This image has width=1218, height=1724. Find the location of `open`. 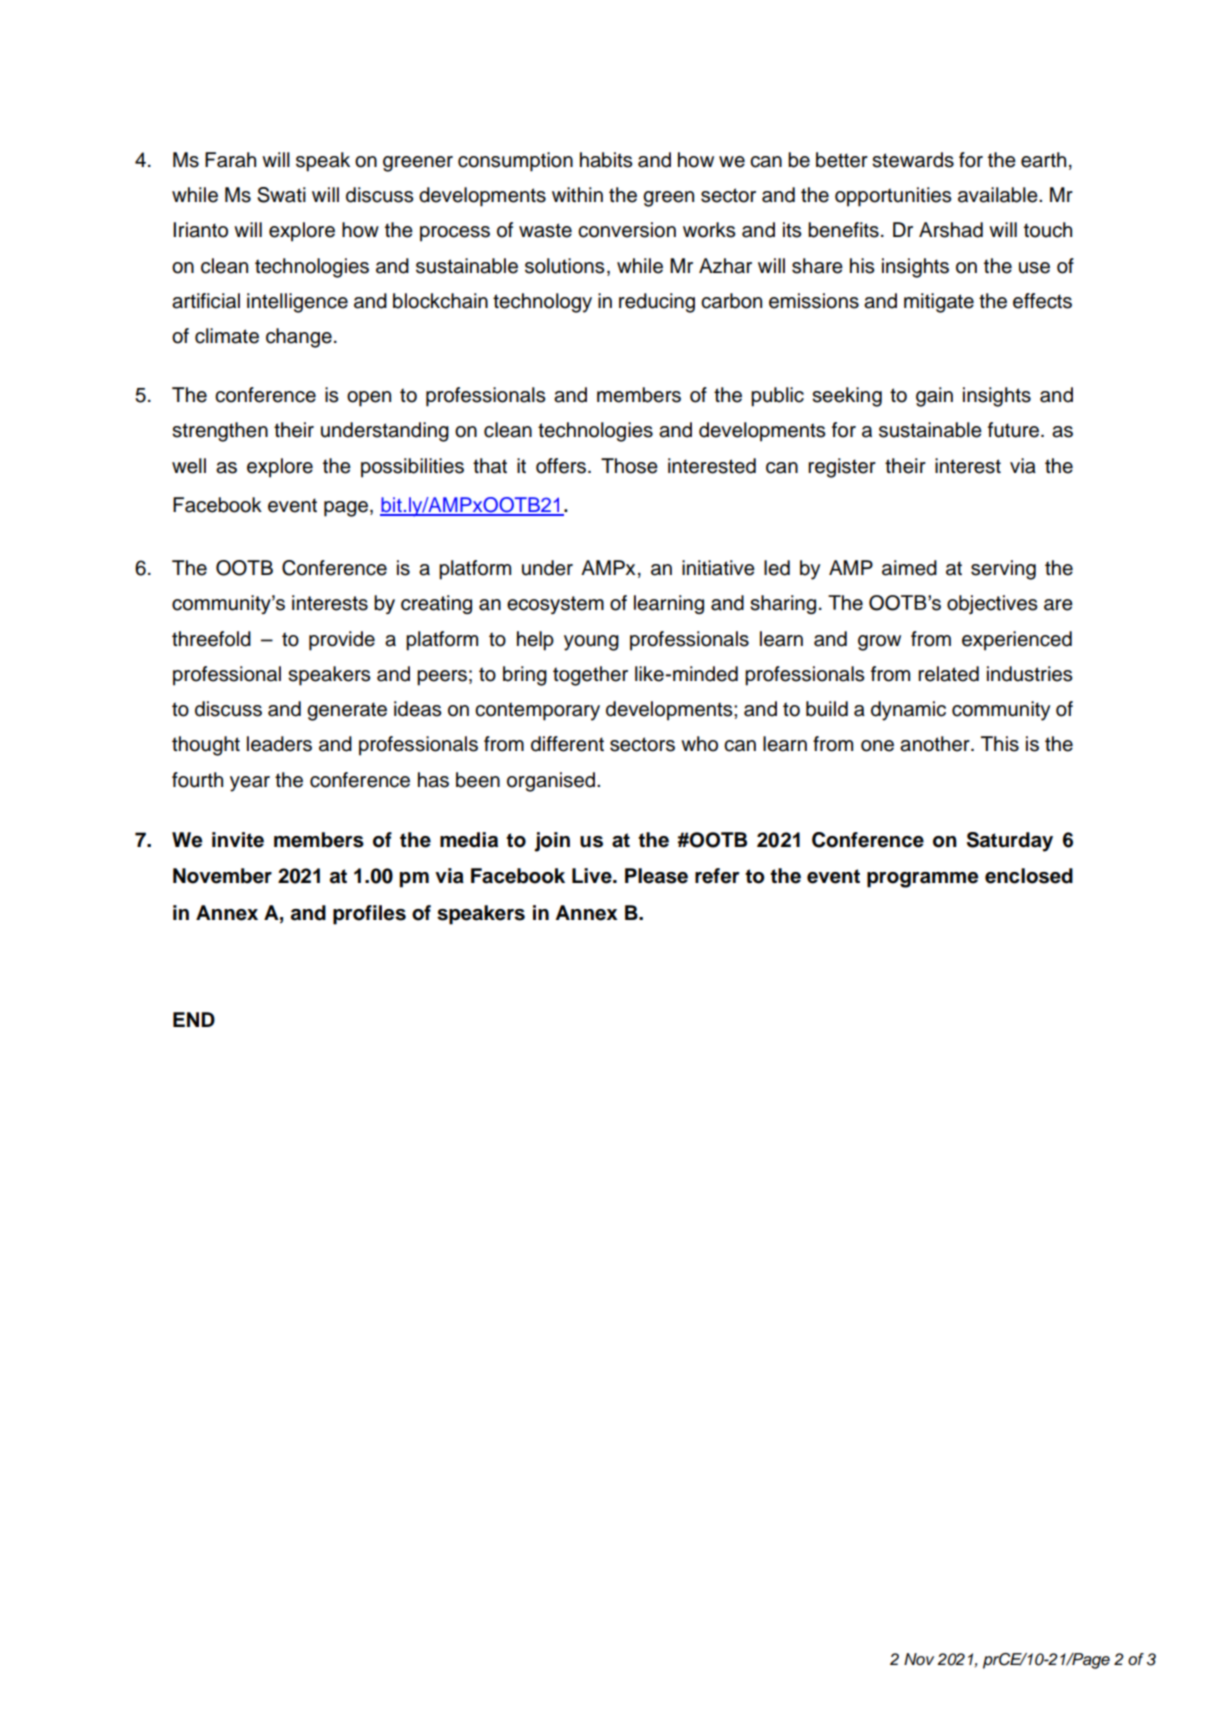

open is located at coordinates (369, 399).
